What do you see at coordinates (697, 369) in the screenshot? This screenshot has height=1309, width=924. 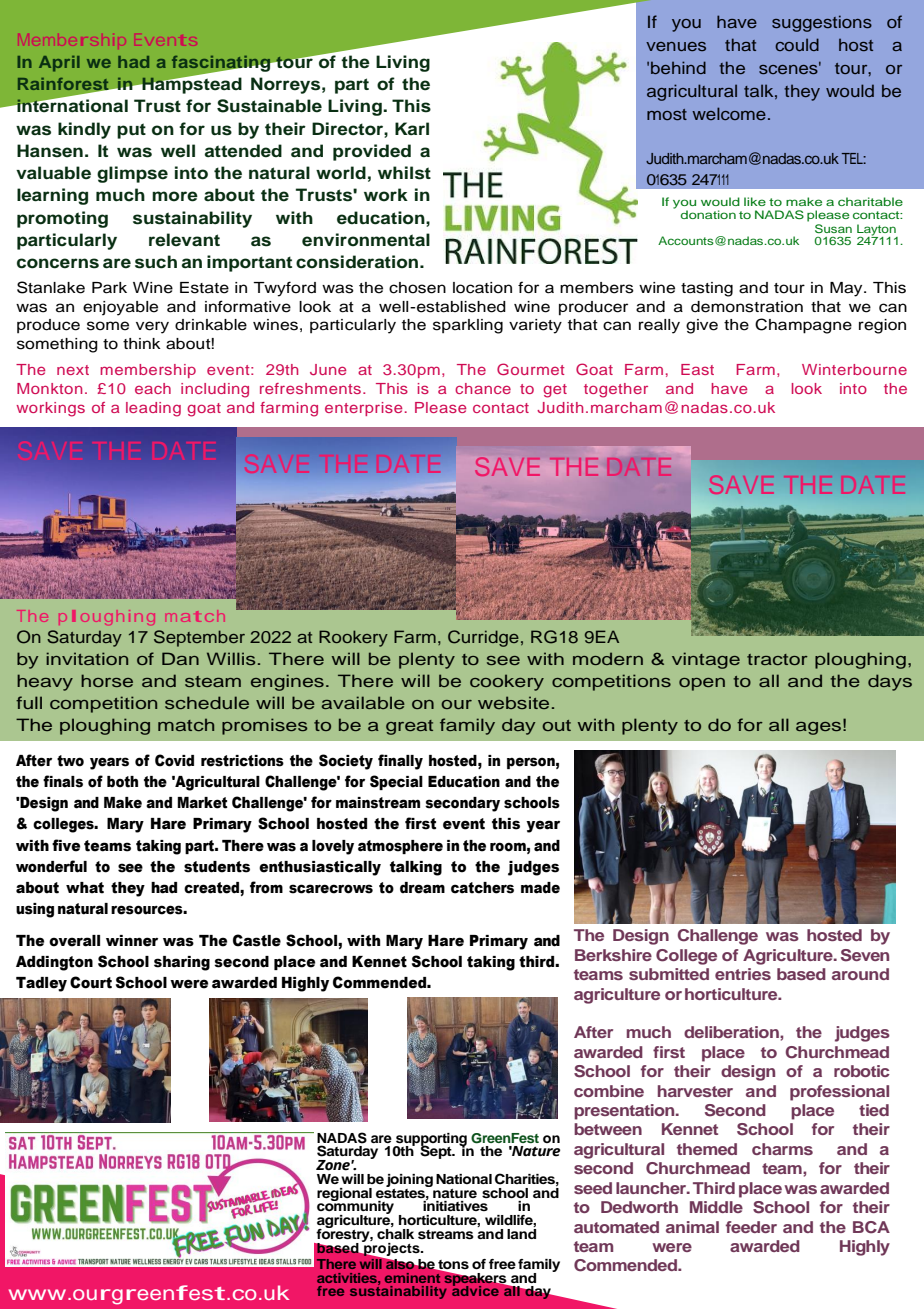 I see `East` at bounding box center [697, 369].
